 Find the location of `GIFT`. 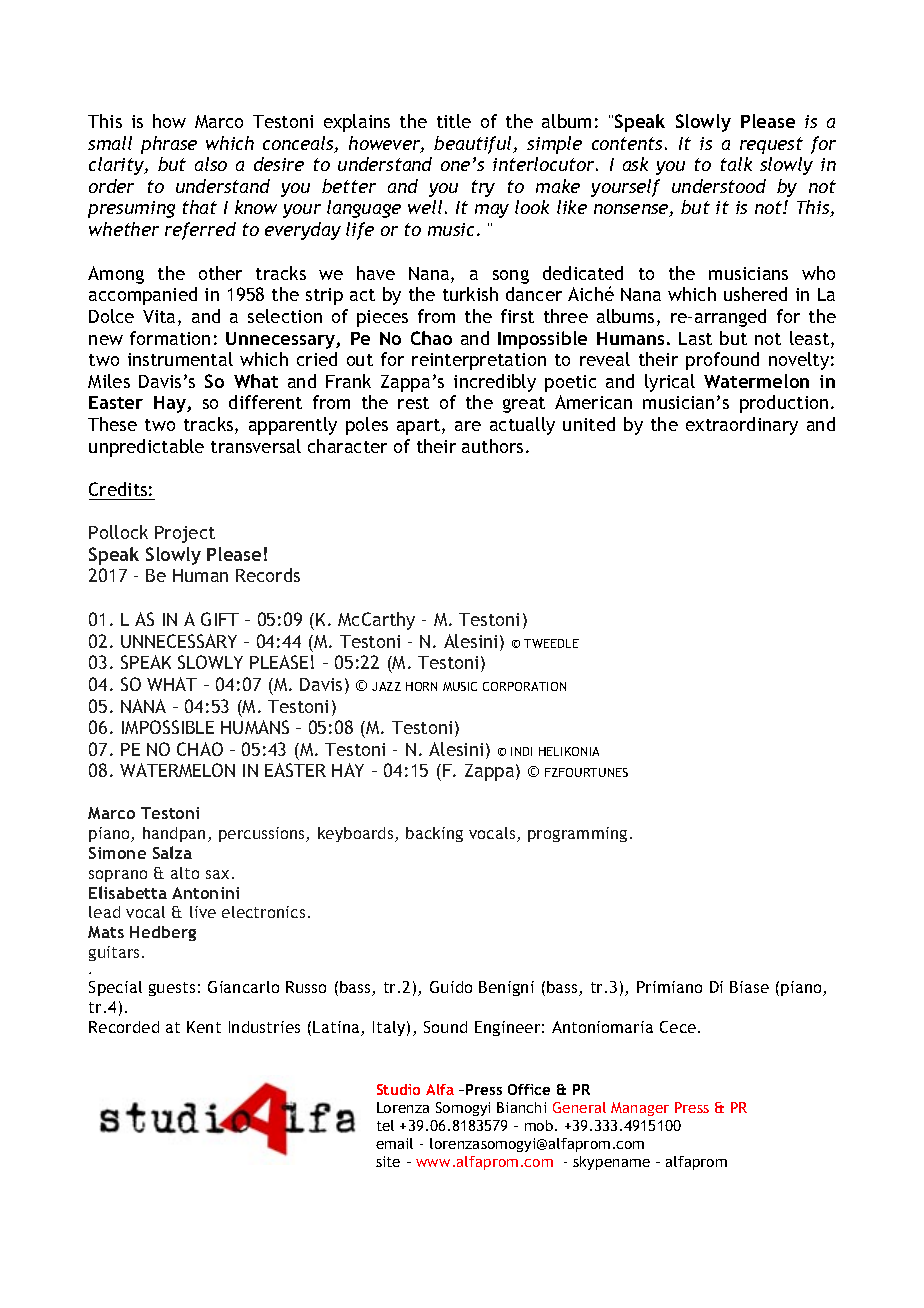

GIFT is located at coordinates (220, 619).
